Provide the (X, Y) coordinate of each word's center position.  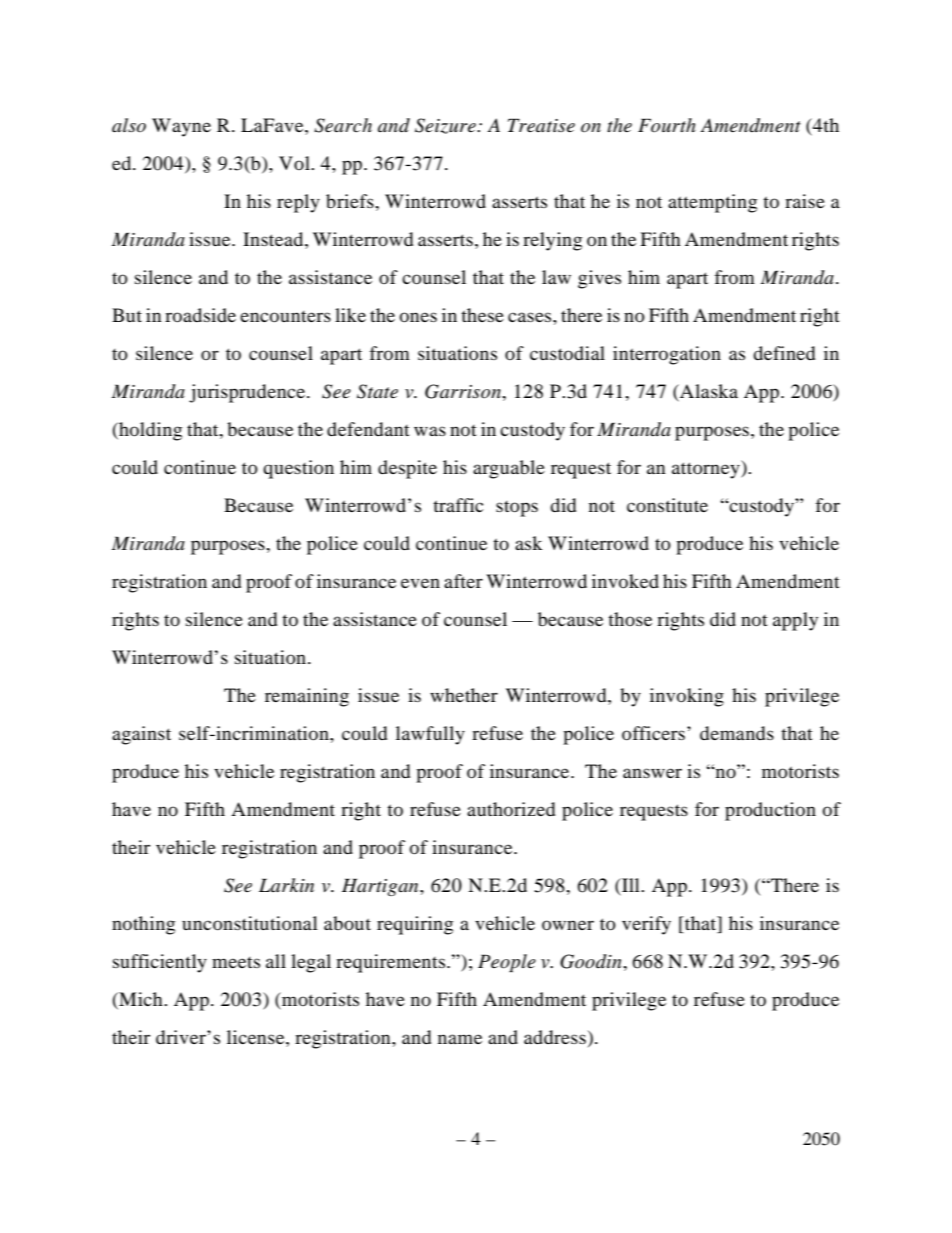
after (463, 581)
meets (236, 962)
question (298, 469)
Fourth (667, 125)
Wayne (181, 127)
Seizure (446, 126)
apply (795, 621)
